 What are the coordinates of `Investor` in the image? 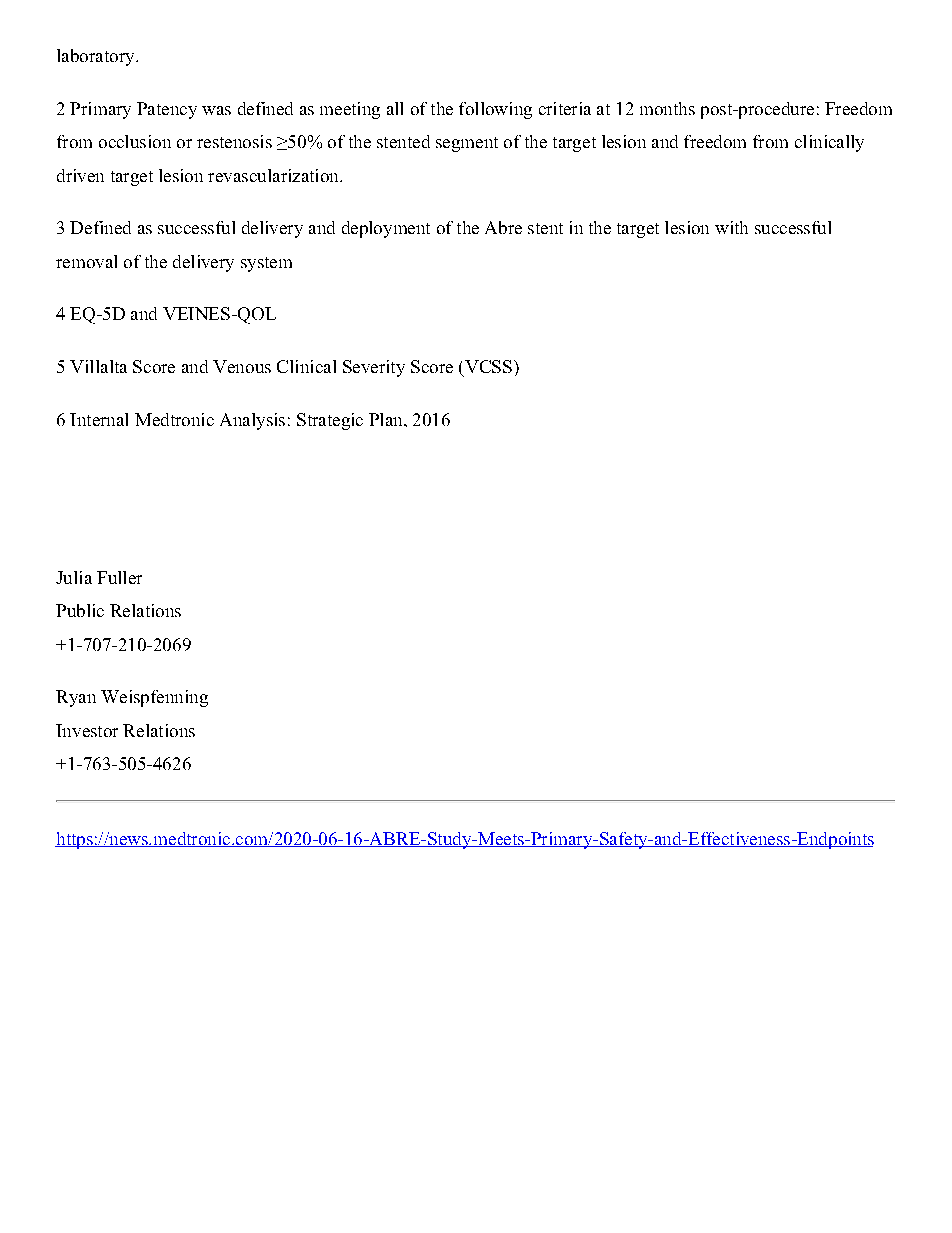 It's located at (87, 730).
